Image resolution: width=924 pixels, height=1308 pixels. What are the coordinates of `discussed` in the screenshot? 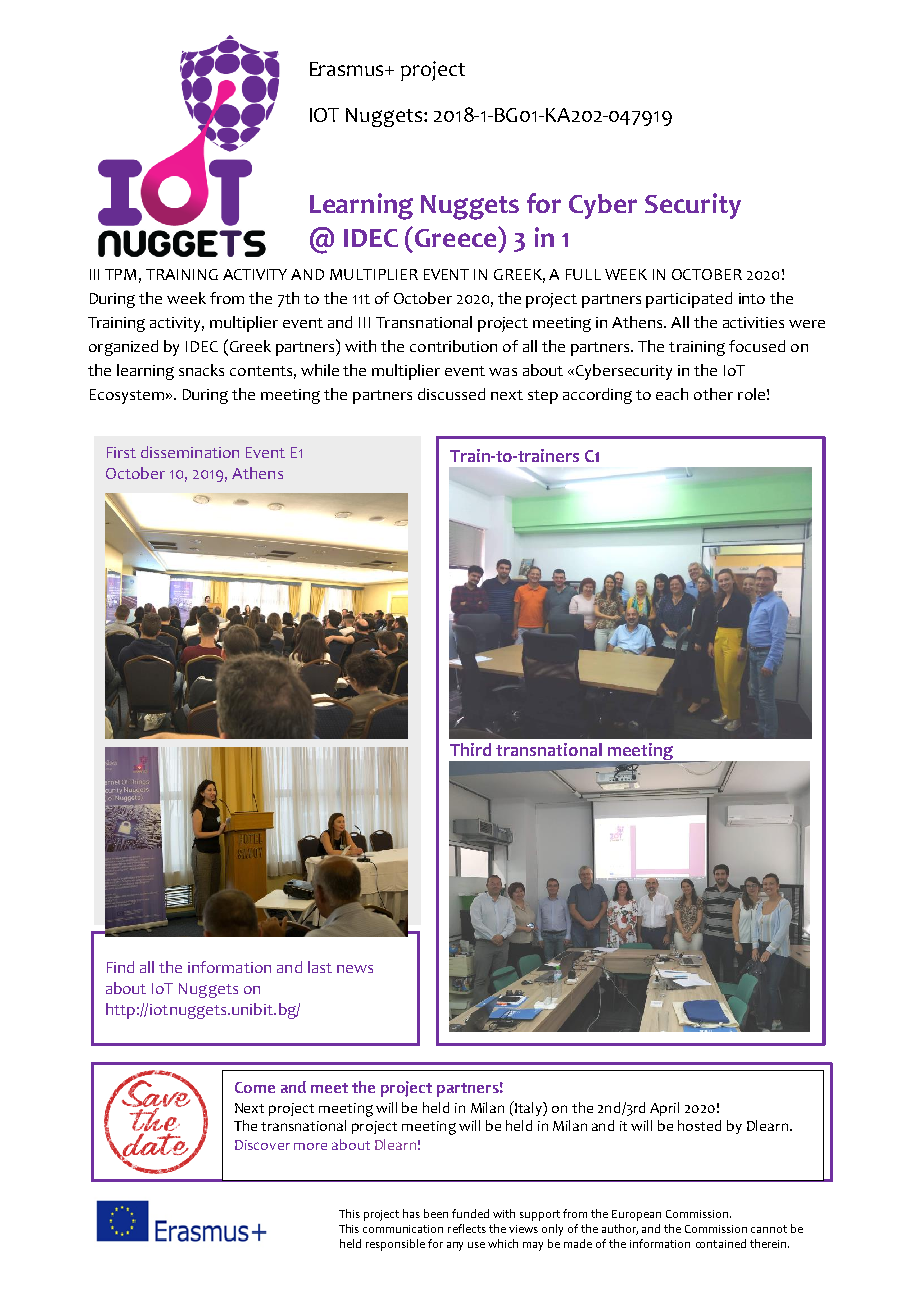 It's located at (451, 394).
